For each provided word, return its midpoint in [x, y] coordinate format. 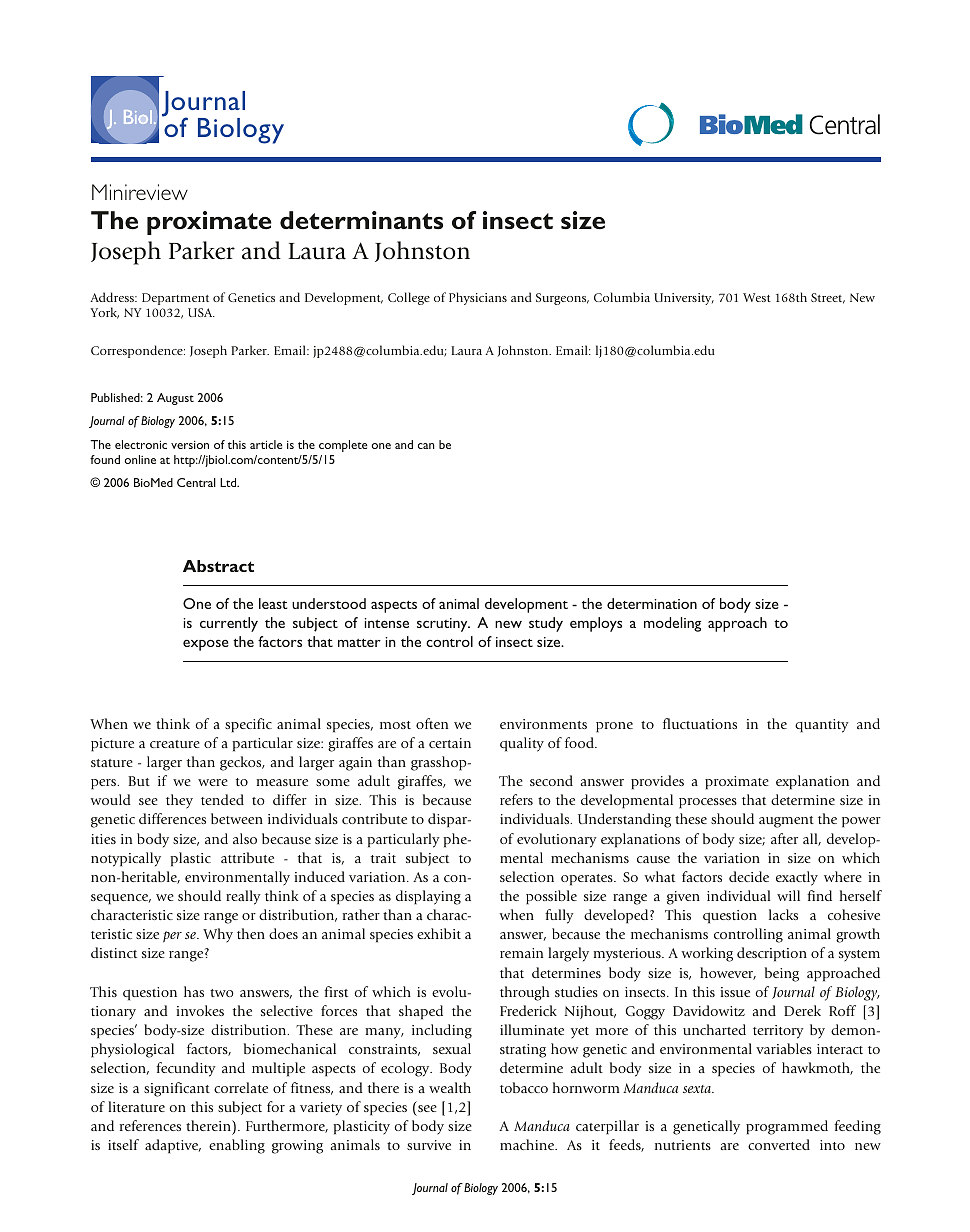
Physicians [478, 298]
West [757, 297]
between [237, 818]
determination [652, 603]
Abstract [218, 566]
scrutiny [443, 625]
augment [786, 822]
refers [516, 799]
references [150, 1125]
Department [175, 299]
